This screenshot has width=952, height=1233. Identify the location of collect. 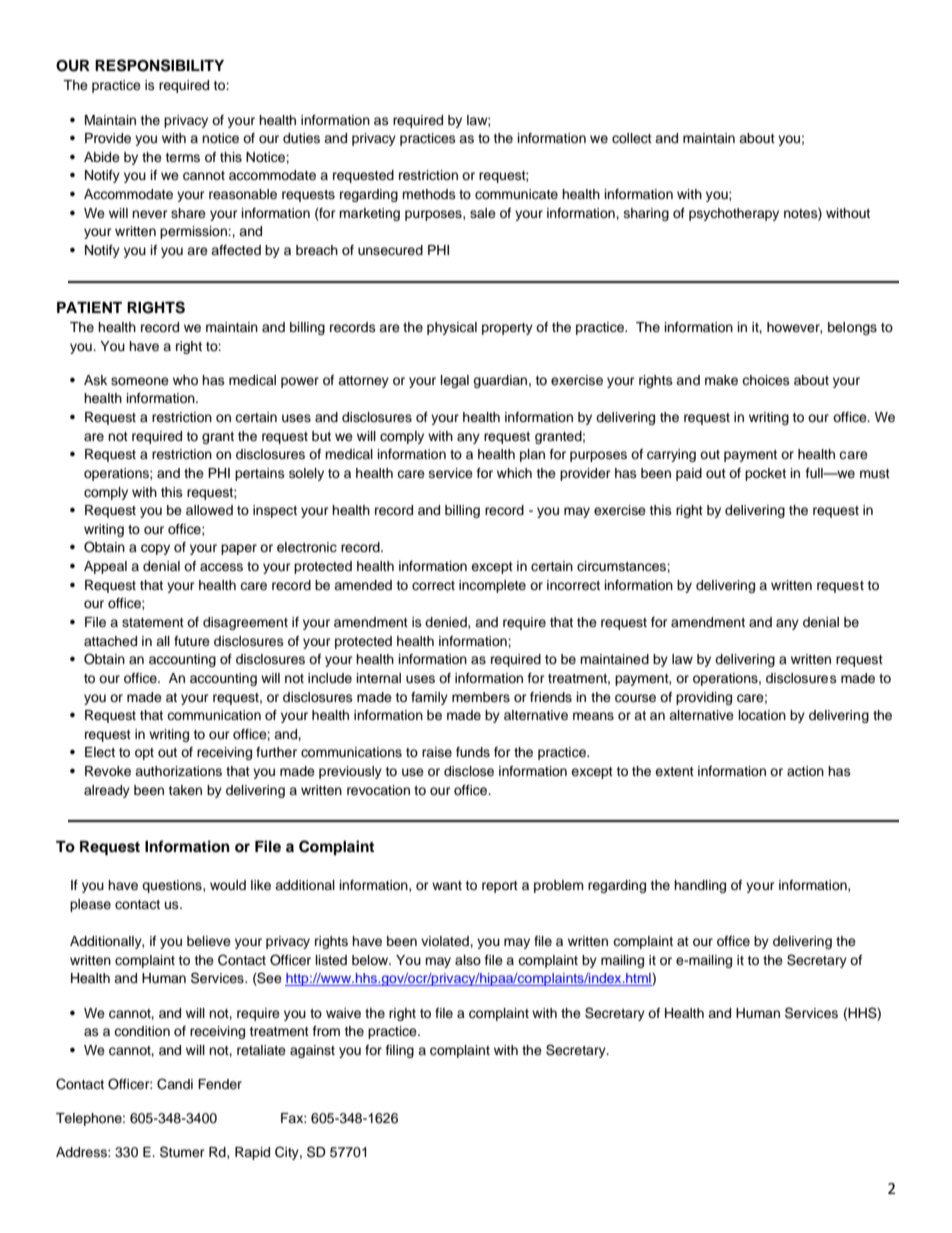
(632, 138).
